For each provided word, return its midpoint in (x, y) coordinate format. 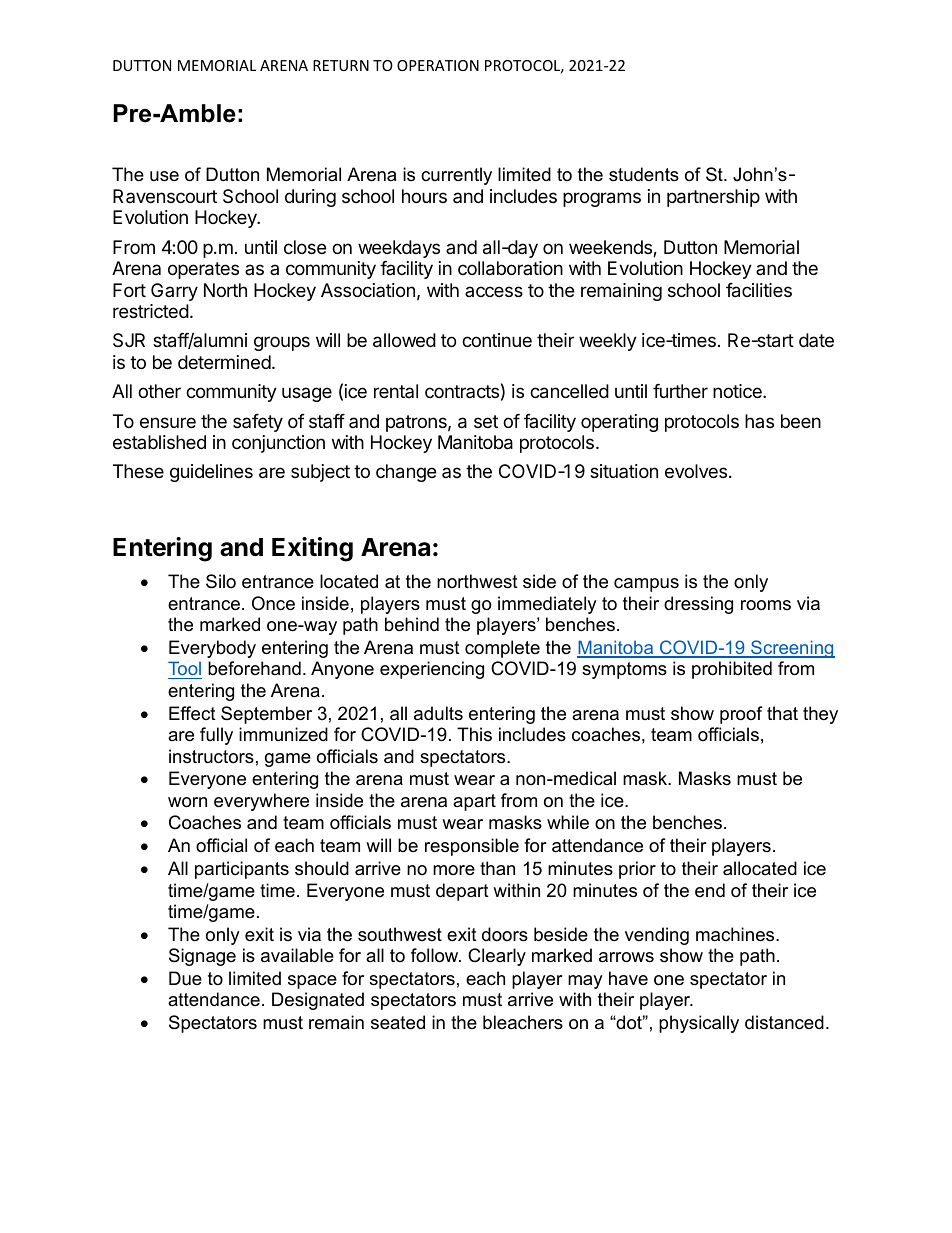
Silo (221, 581)
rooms (766, 605)
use (164, 176)
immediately (547, 605)
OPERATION (438, 65)
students (644, 174)
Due (185, 978)
